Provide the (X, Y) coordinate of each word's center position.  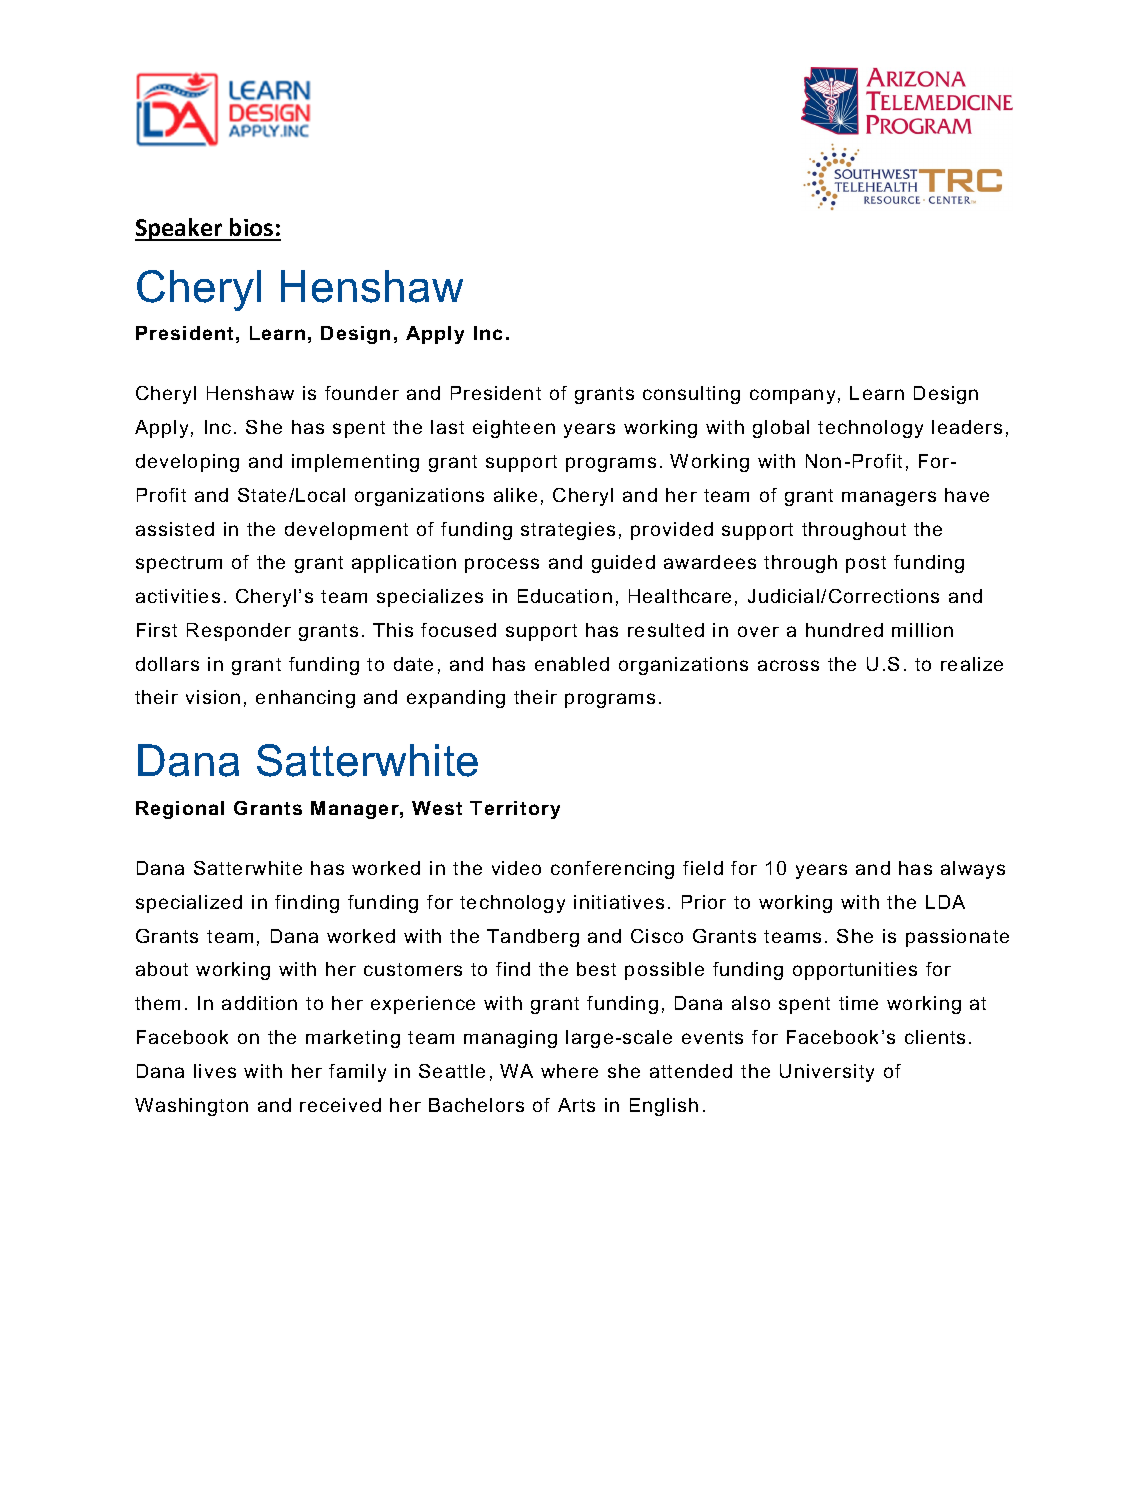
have (967, 495)
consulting (691, 395)
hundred (844, 630)
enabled (572, 664)
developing (187, 463)
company (792, 396)
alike (515, 495)
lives (215, 1071)
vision (213, 697)
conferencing (612, 870)
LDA (945, 902)
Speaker (180, 229)
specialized (189, 904)
